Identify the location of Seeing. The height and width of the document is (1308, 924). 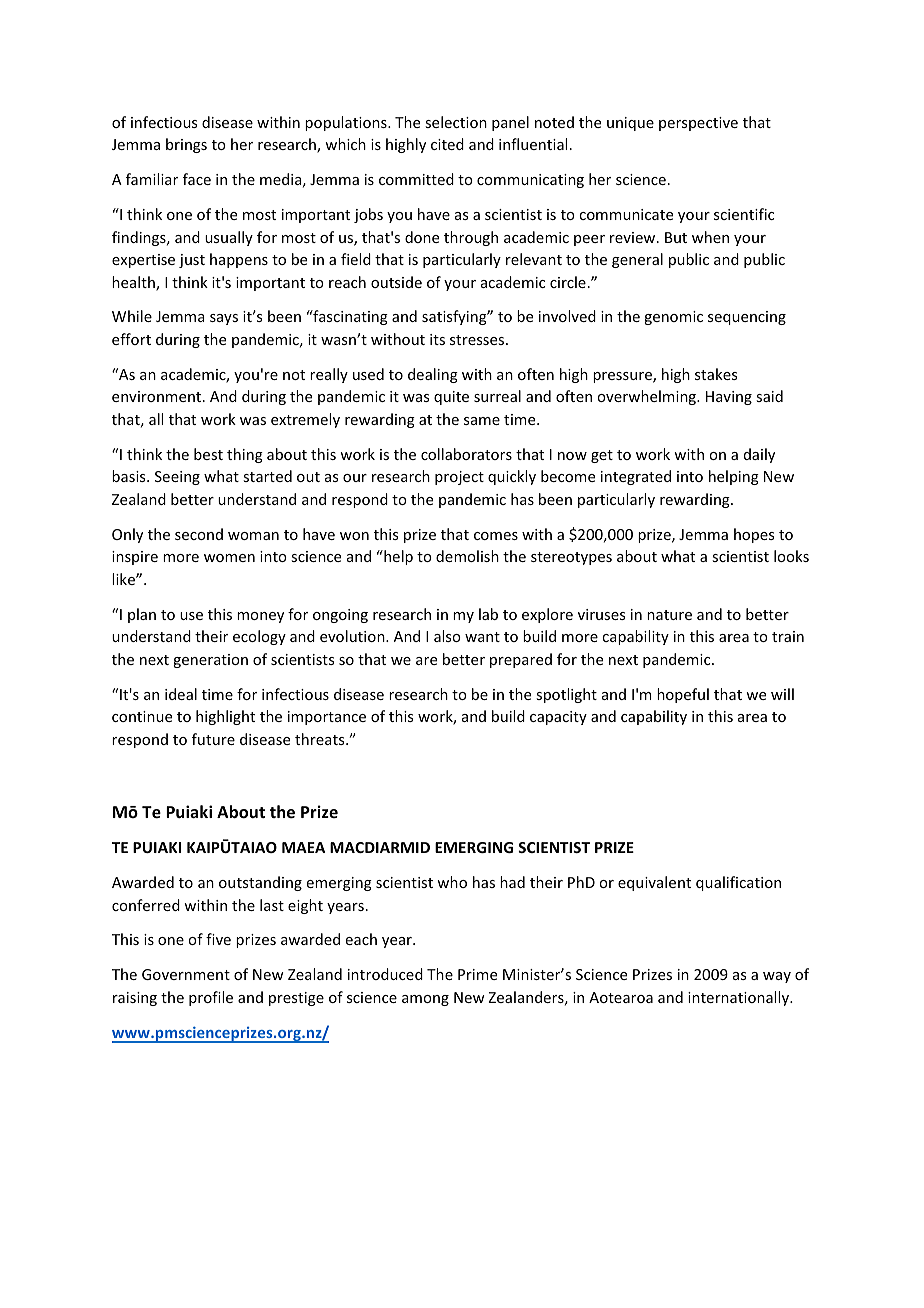
(177, 478).
